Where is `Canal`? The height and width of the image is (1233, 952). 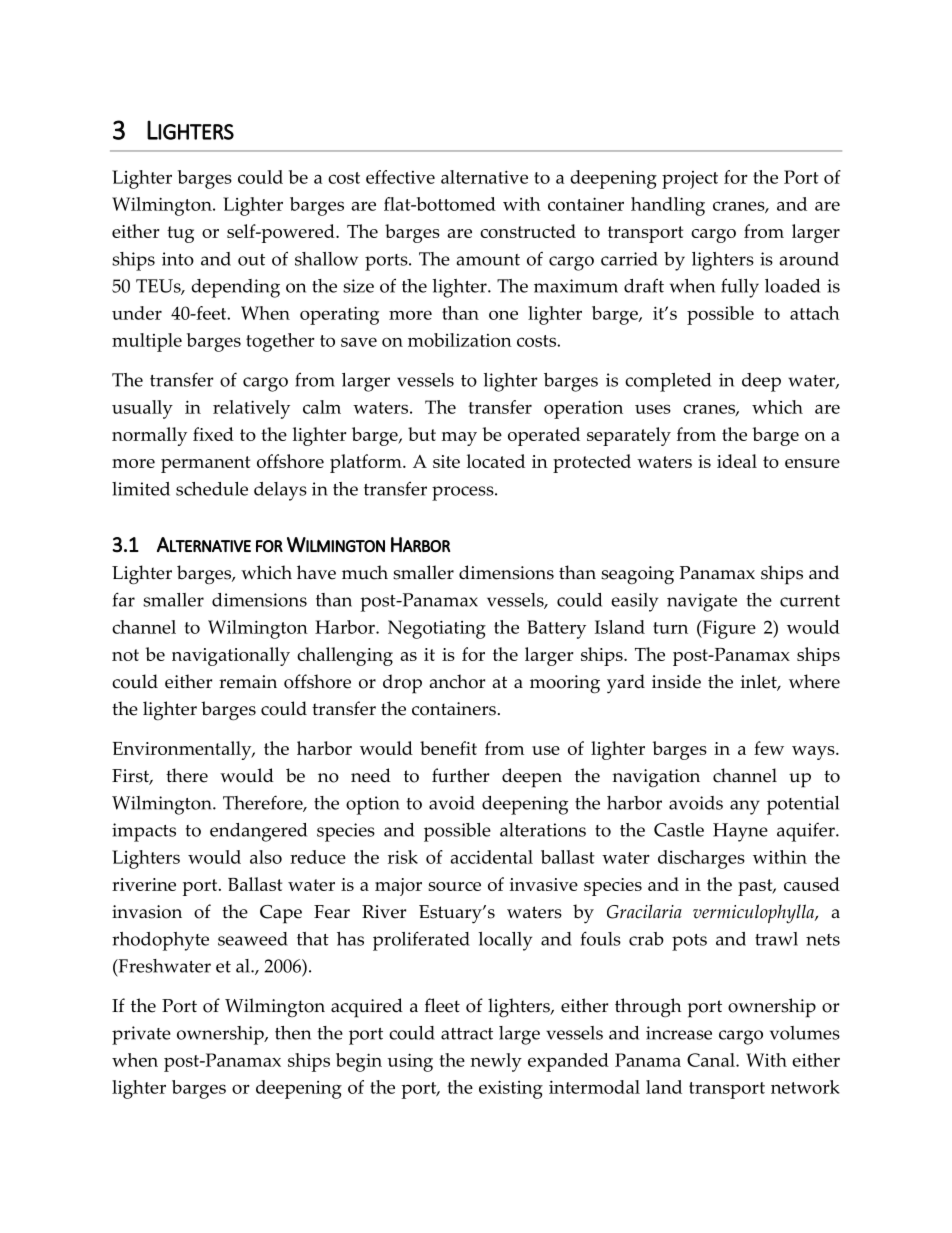
Canal is located at coordinates (712, 1060).
